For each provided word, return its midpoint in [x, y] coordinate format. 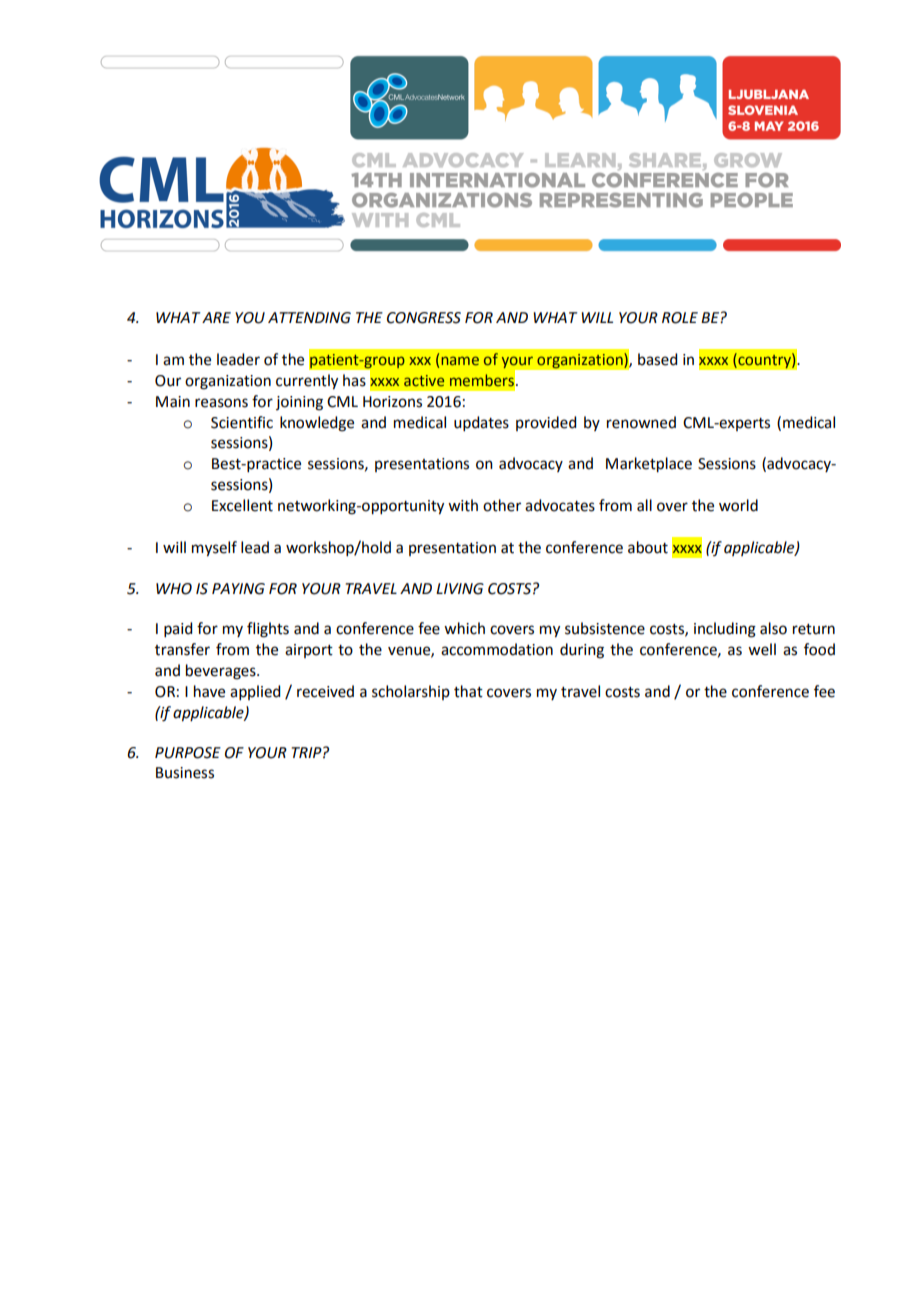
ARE [216, 317]
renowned [641, 422]
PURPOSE [188, 753]
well [762, 649]
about [648, 547]
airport [309, 651]
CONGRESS [424, 318]
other [502, 505]
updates [481, 423]
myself [214, 549]
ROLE [680, 318]
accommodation [497, 649]
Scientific [242, 422]
